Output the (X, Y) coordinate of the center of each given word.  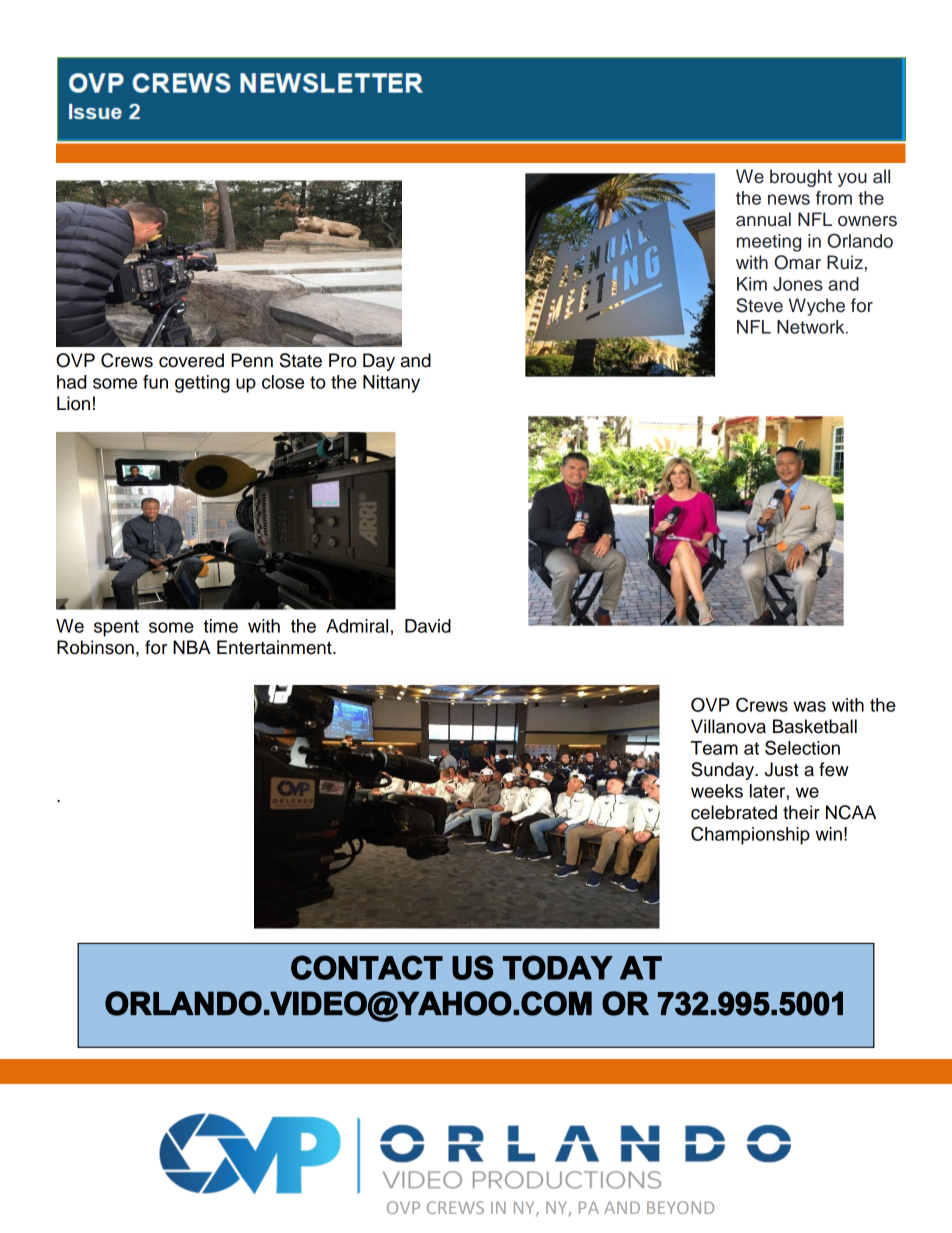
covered (191, 360)
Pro (343, 360)
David (428, 626)
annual (763, 219)
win (828, 834)
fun (155, 382)
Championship (750, 835)
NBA (192, 647)
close (283, 382)
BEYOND (680, 1207)
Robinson (95, 647)
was (809, 706)
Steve (759, 305)
